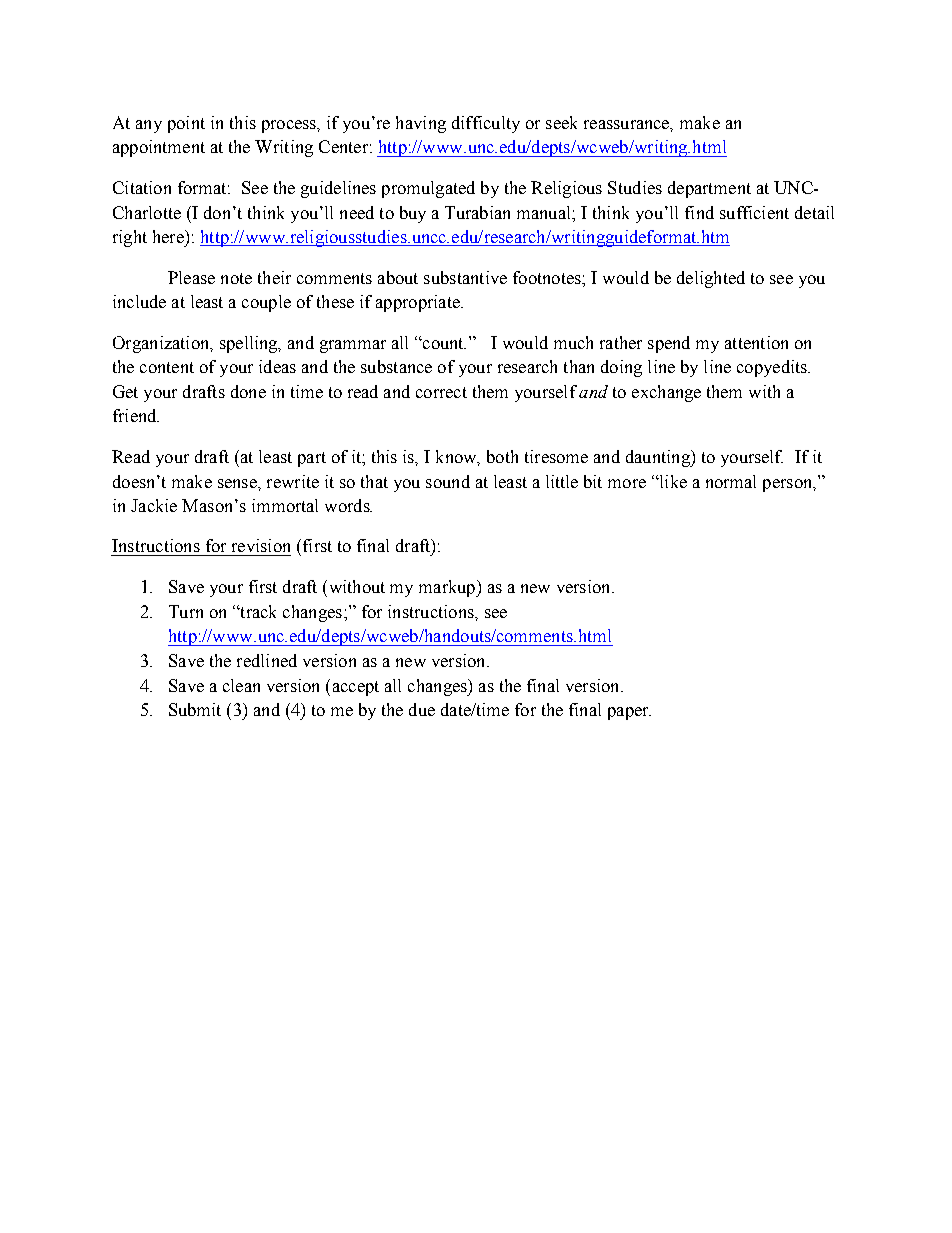 This image has width=952, height=1233. I want to click on friend, so click(136, 415).
